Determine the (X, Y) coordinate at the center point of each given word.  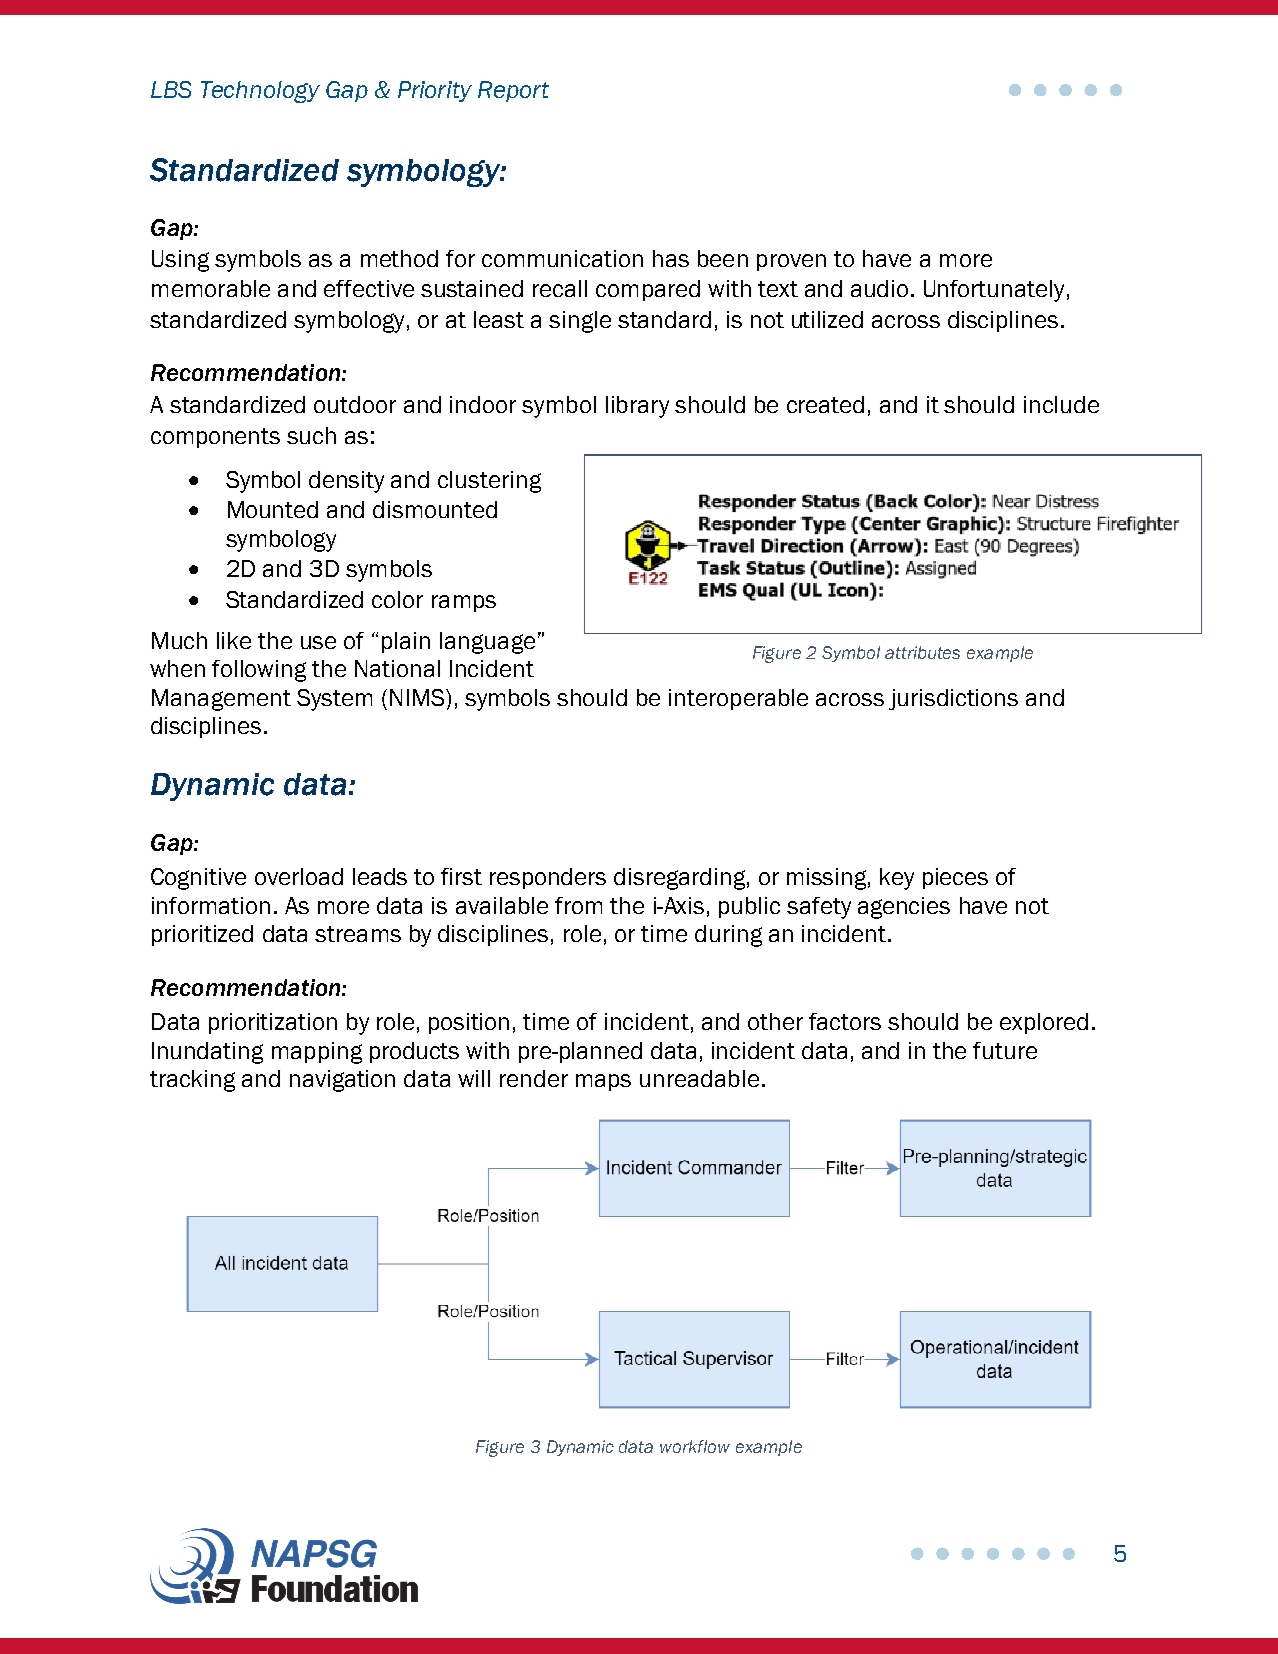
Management (221, 700)
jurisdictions (953, 699)
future (1005, 1050)
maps (603, 1082)
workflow (695, 1446)
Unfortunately (994, 291)
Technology (260, 92)
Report (513, 91)
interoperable (738, 699)
